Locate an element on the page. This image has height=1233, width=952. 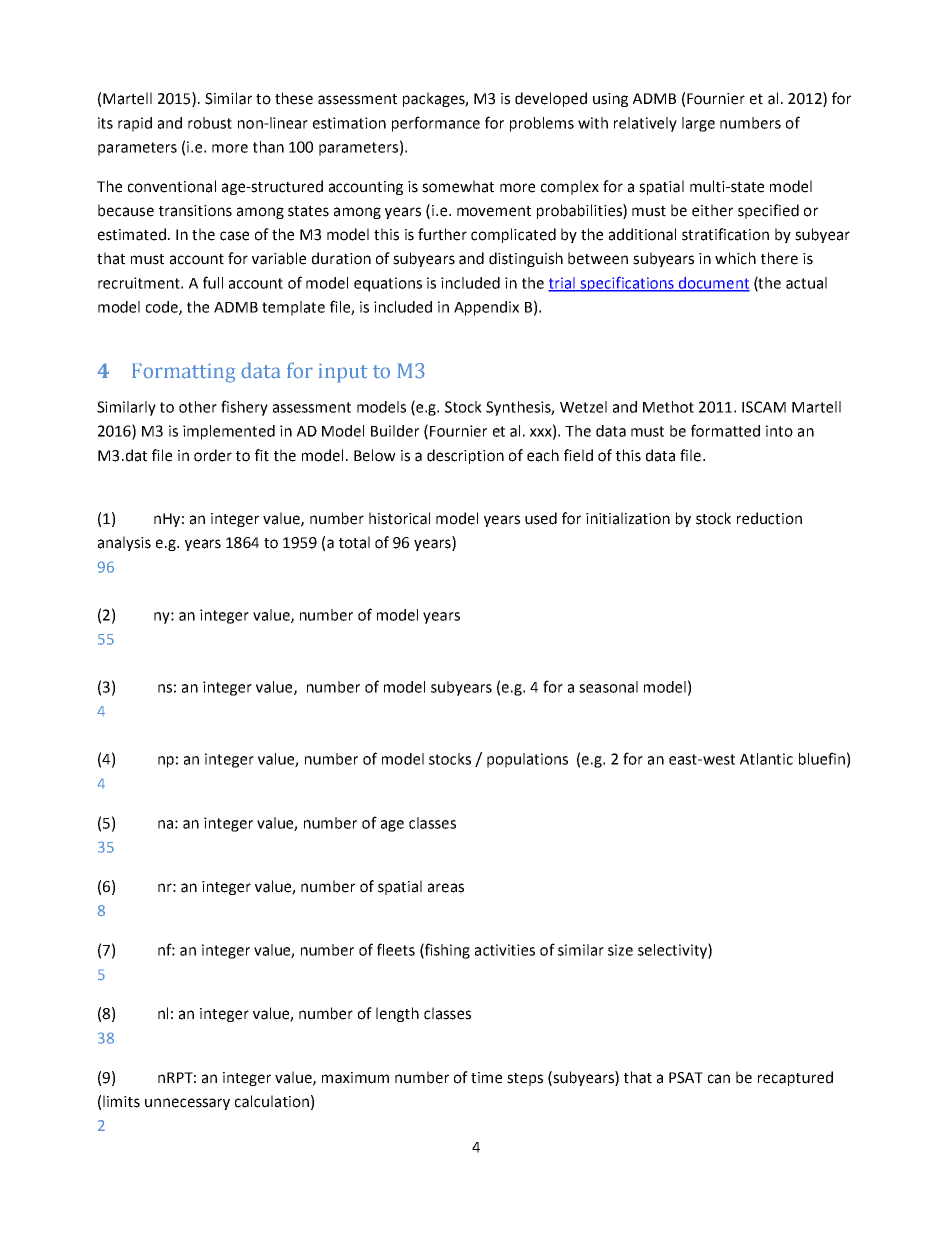
Appendix is located at coordinates (486, 308).
